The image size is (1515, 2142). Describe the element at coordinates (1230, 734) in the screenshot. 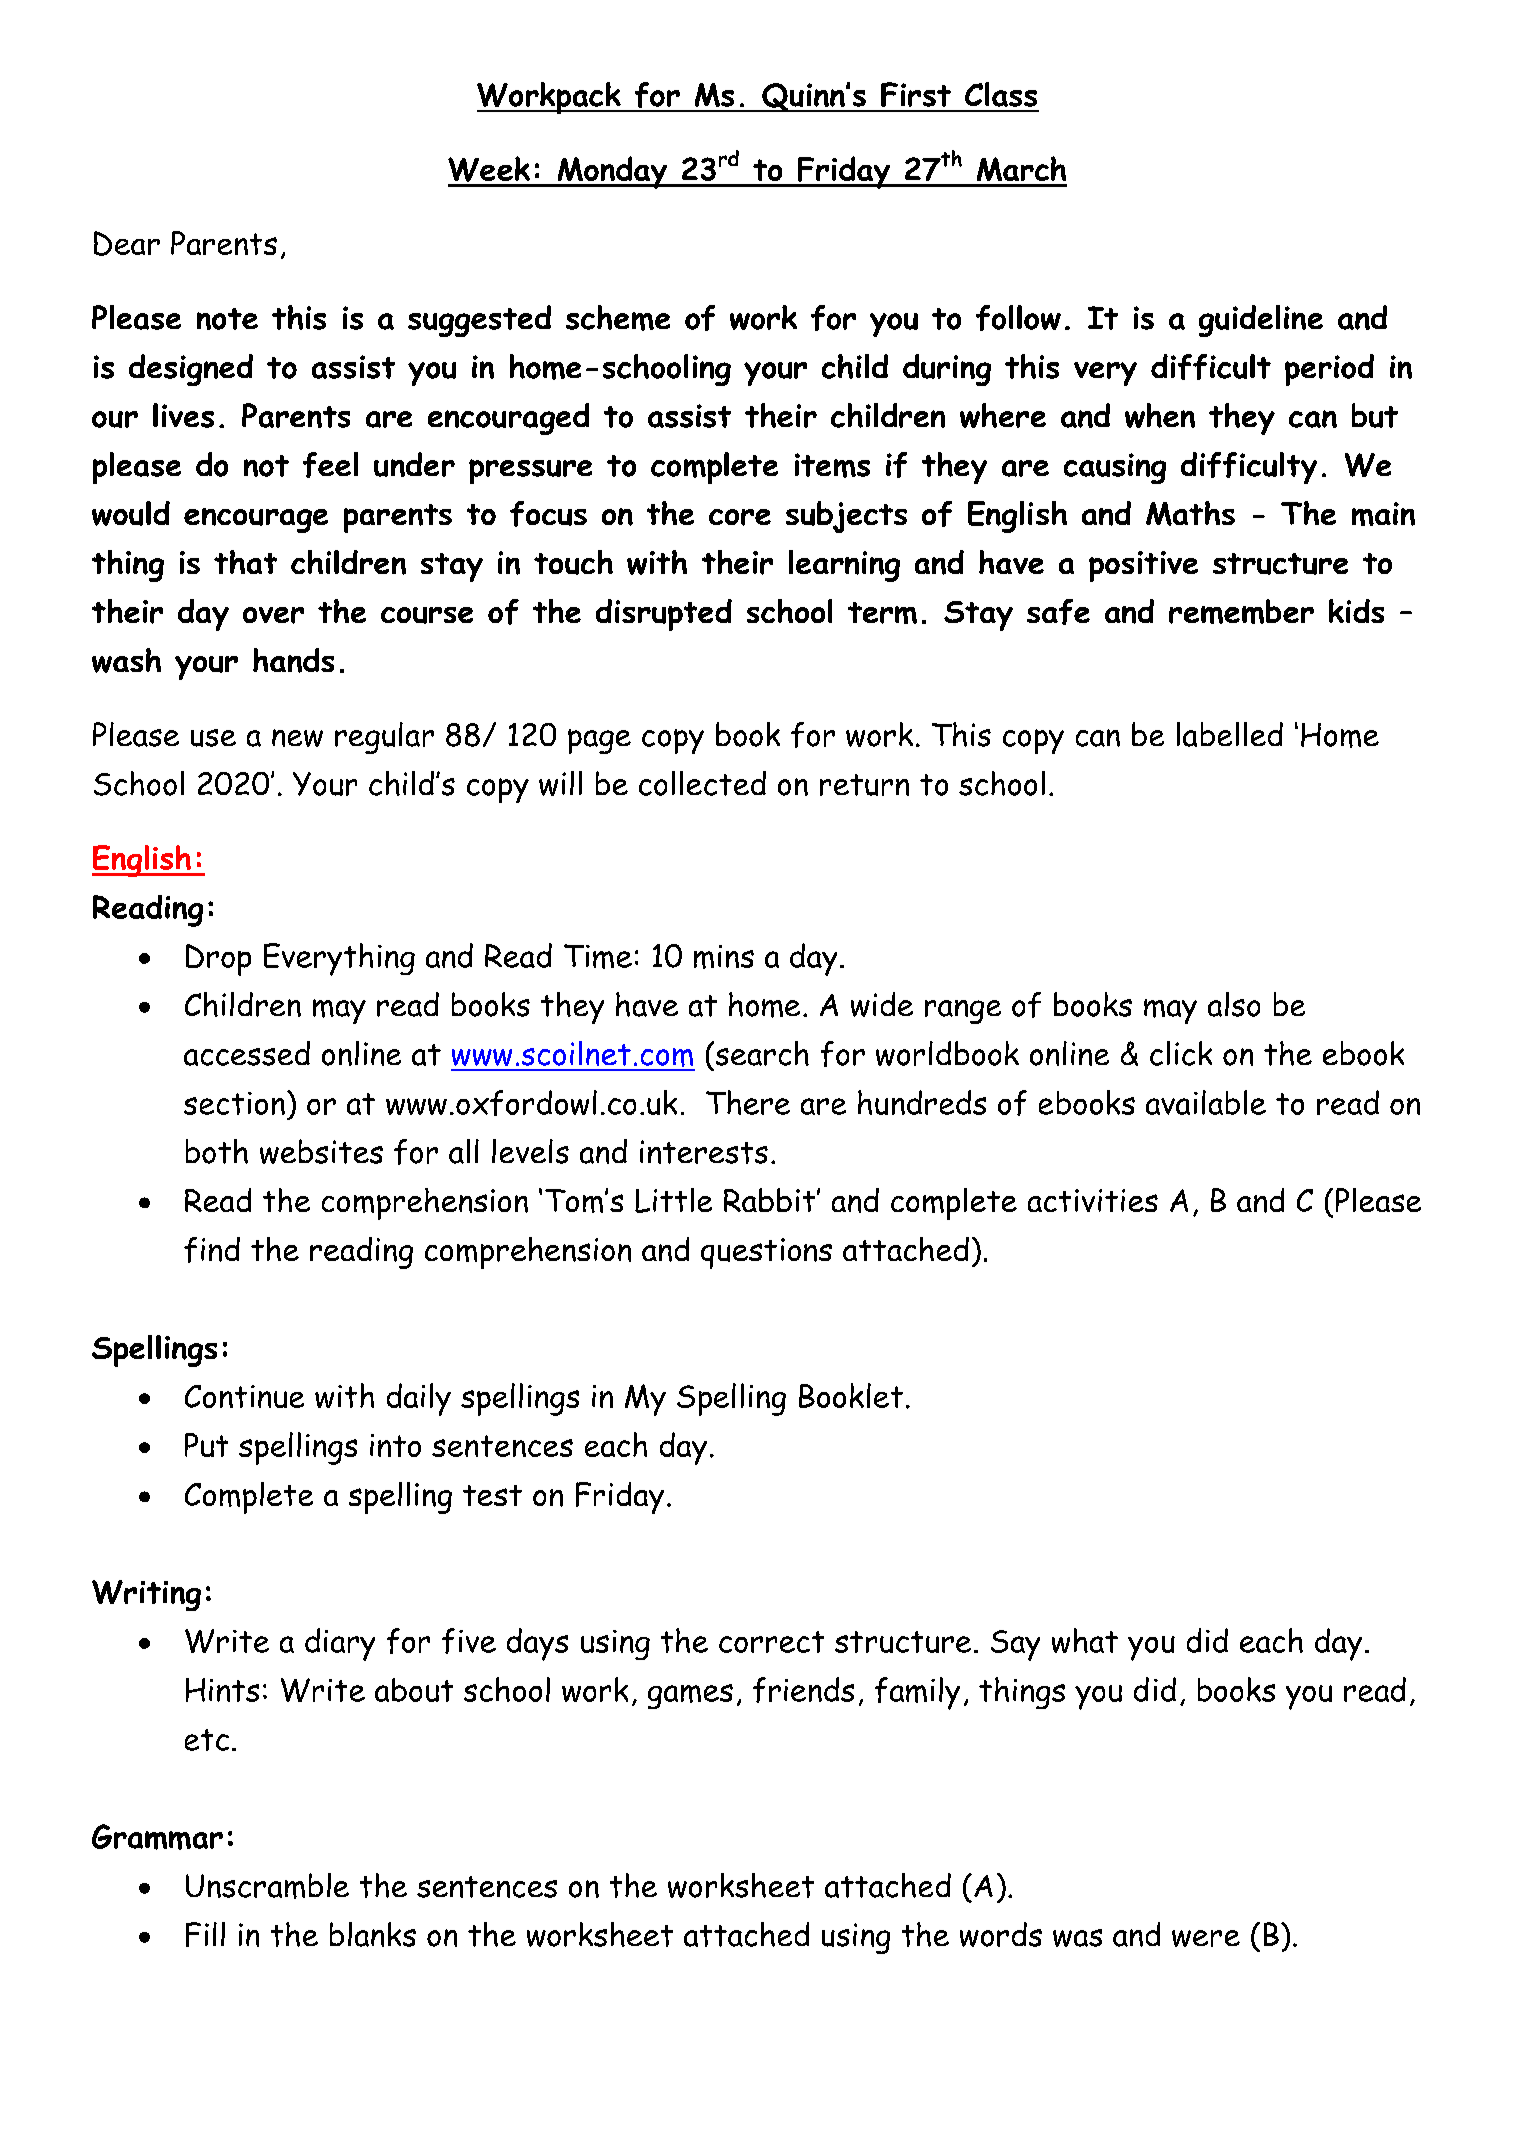

I see `labelled` at that location.
